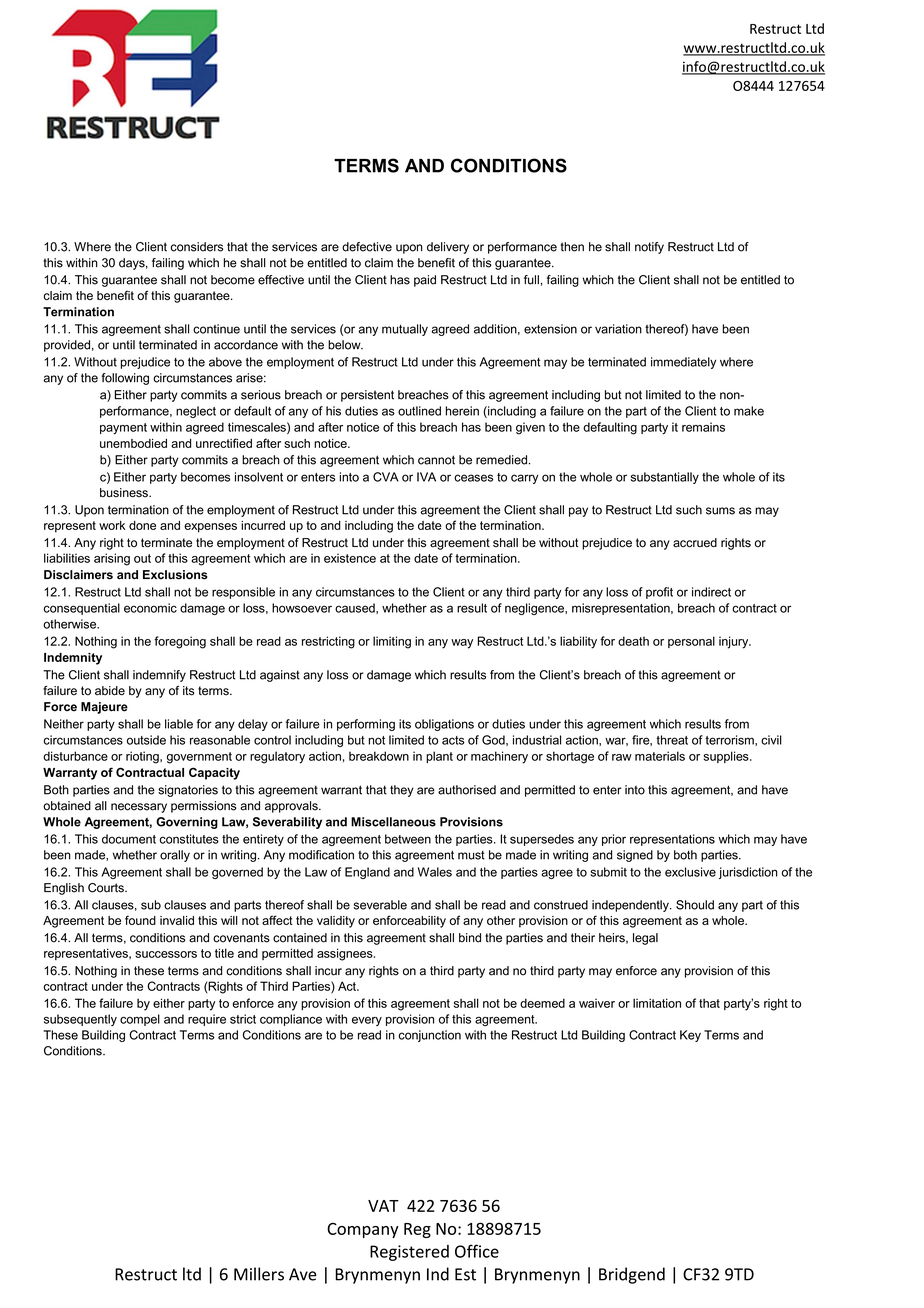 The image size is (924, 1308). I want to click on Millers, so click(259, 1274).
